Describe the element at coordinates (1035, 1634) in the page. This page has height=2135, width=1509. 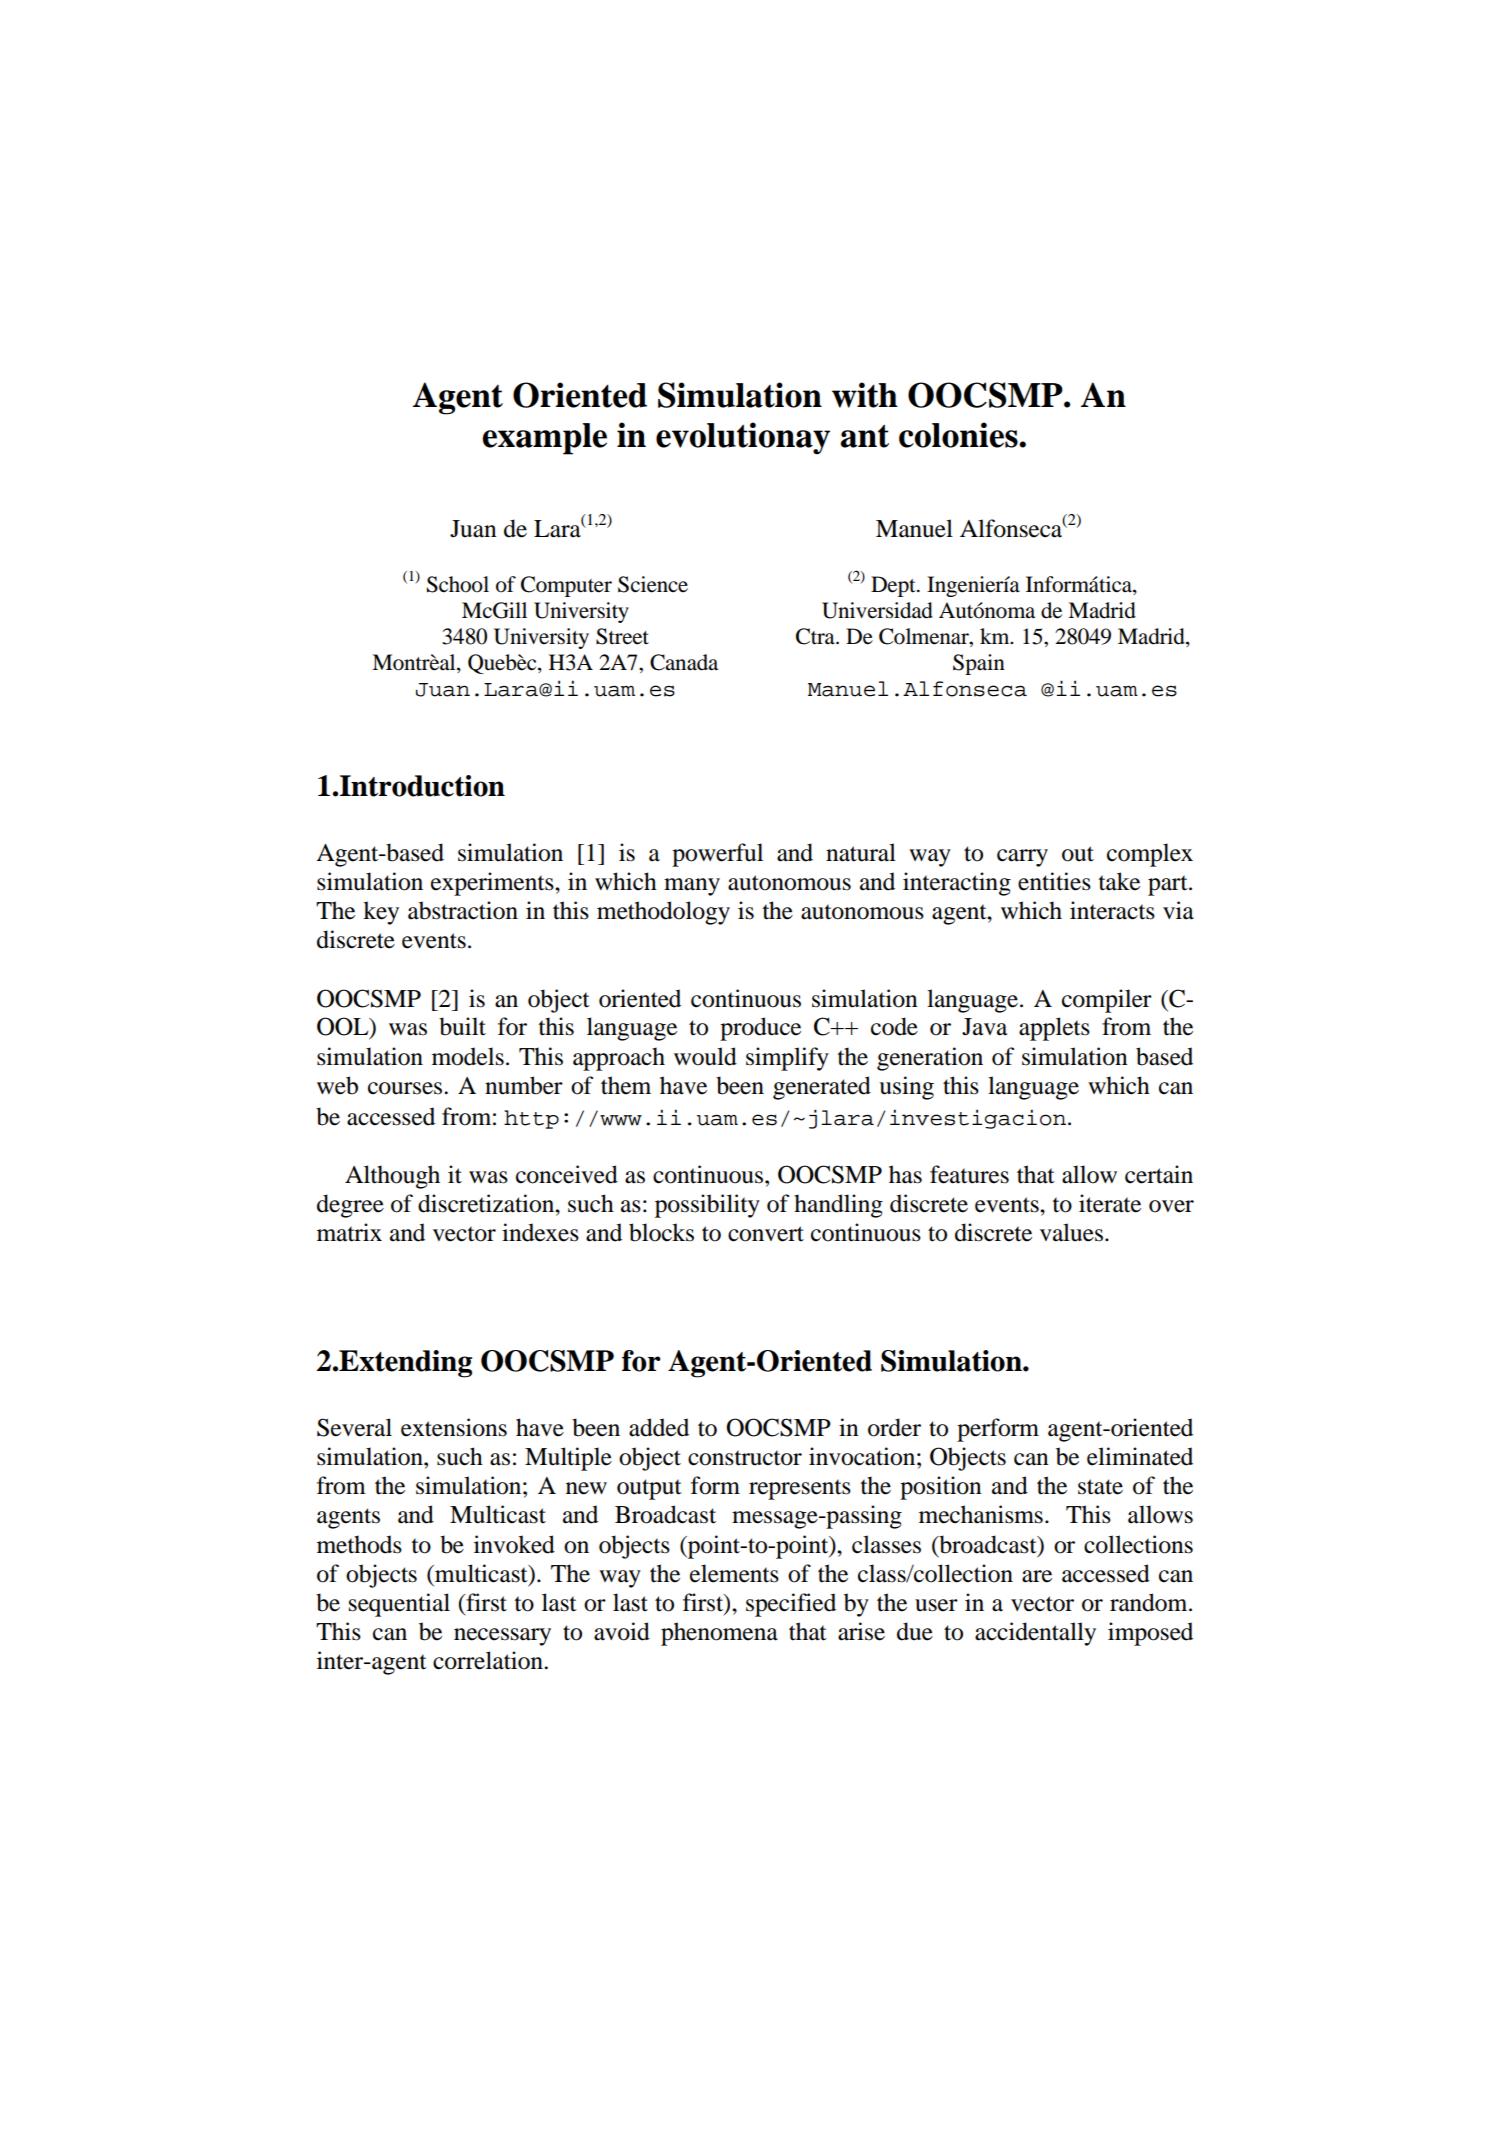
I see `accidentally` at that location.
